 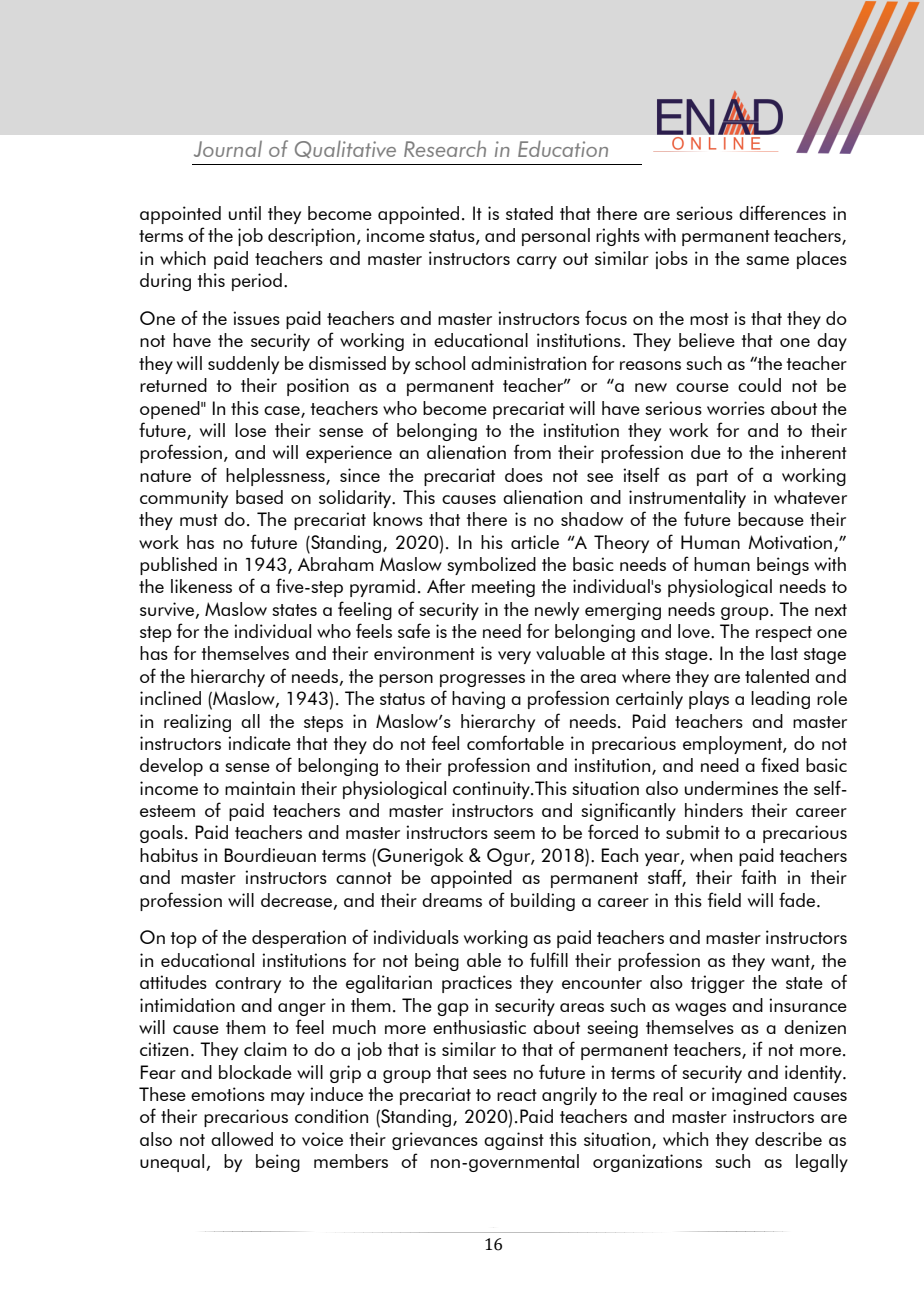 I want to click on Research, so click(x=445, y=148).
